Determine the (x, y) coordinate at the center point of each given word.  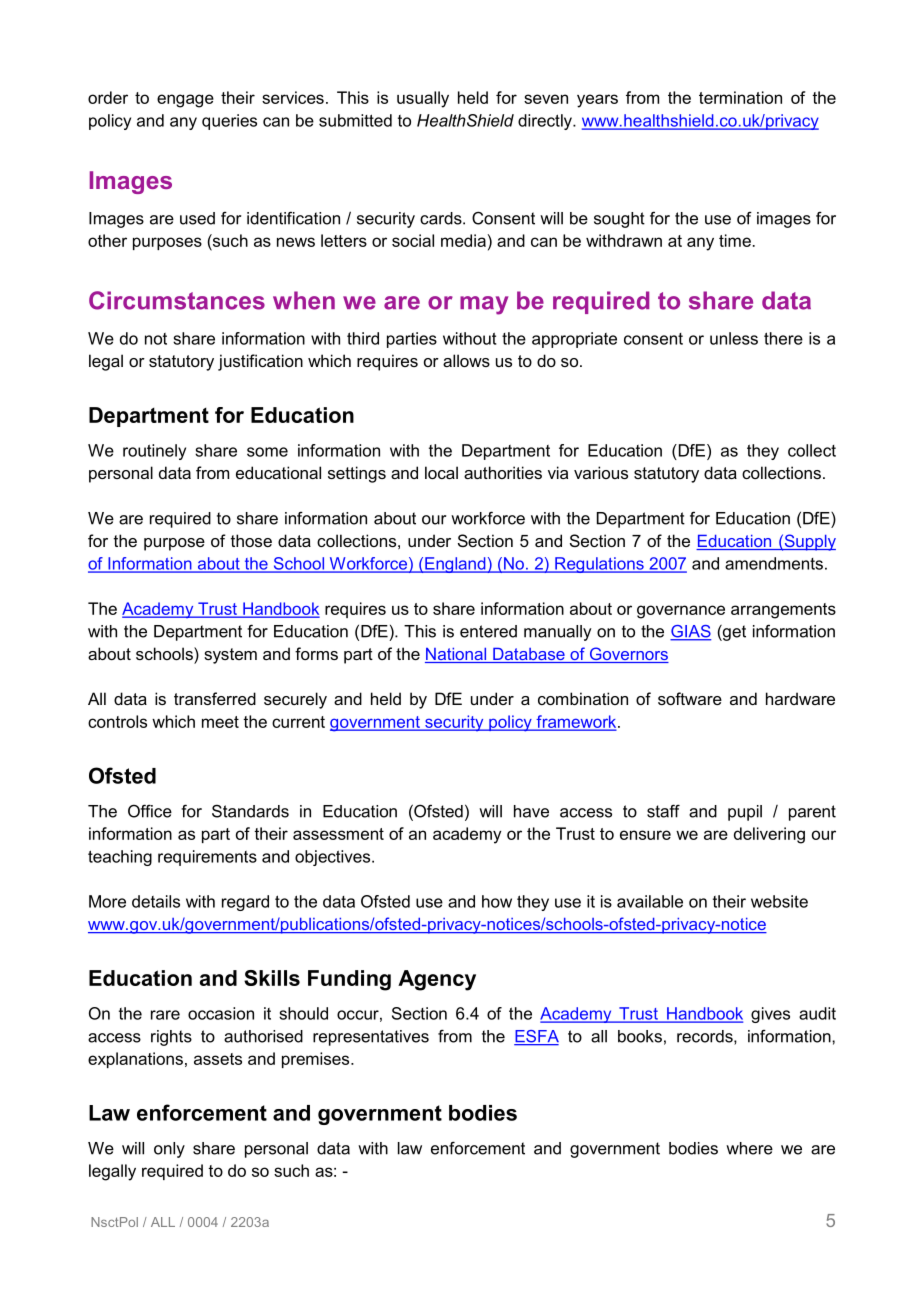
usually (423, 99)
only (169, 1150)
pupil (745, 813)
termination (740, 97)
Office (150, 811)
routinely (154, 452)
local (441, 472)
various (601, 472)
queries (229, 122)
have (531, 811)
